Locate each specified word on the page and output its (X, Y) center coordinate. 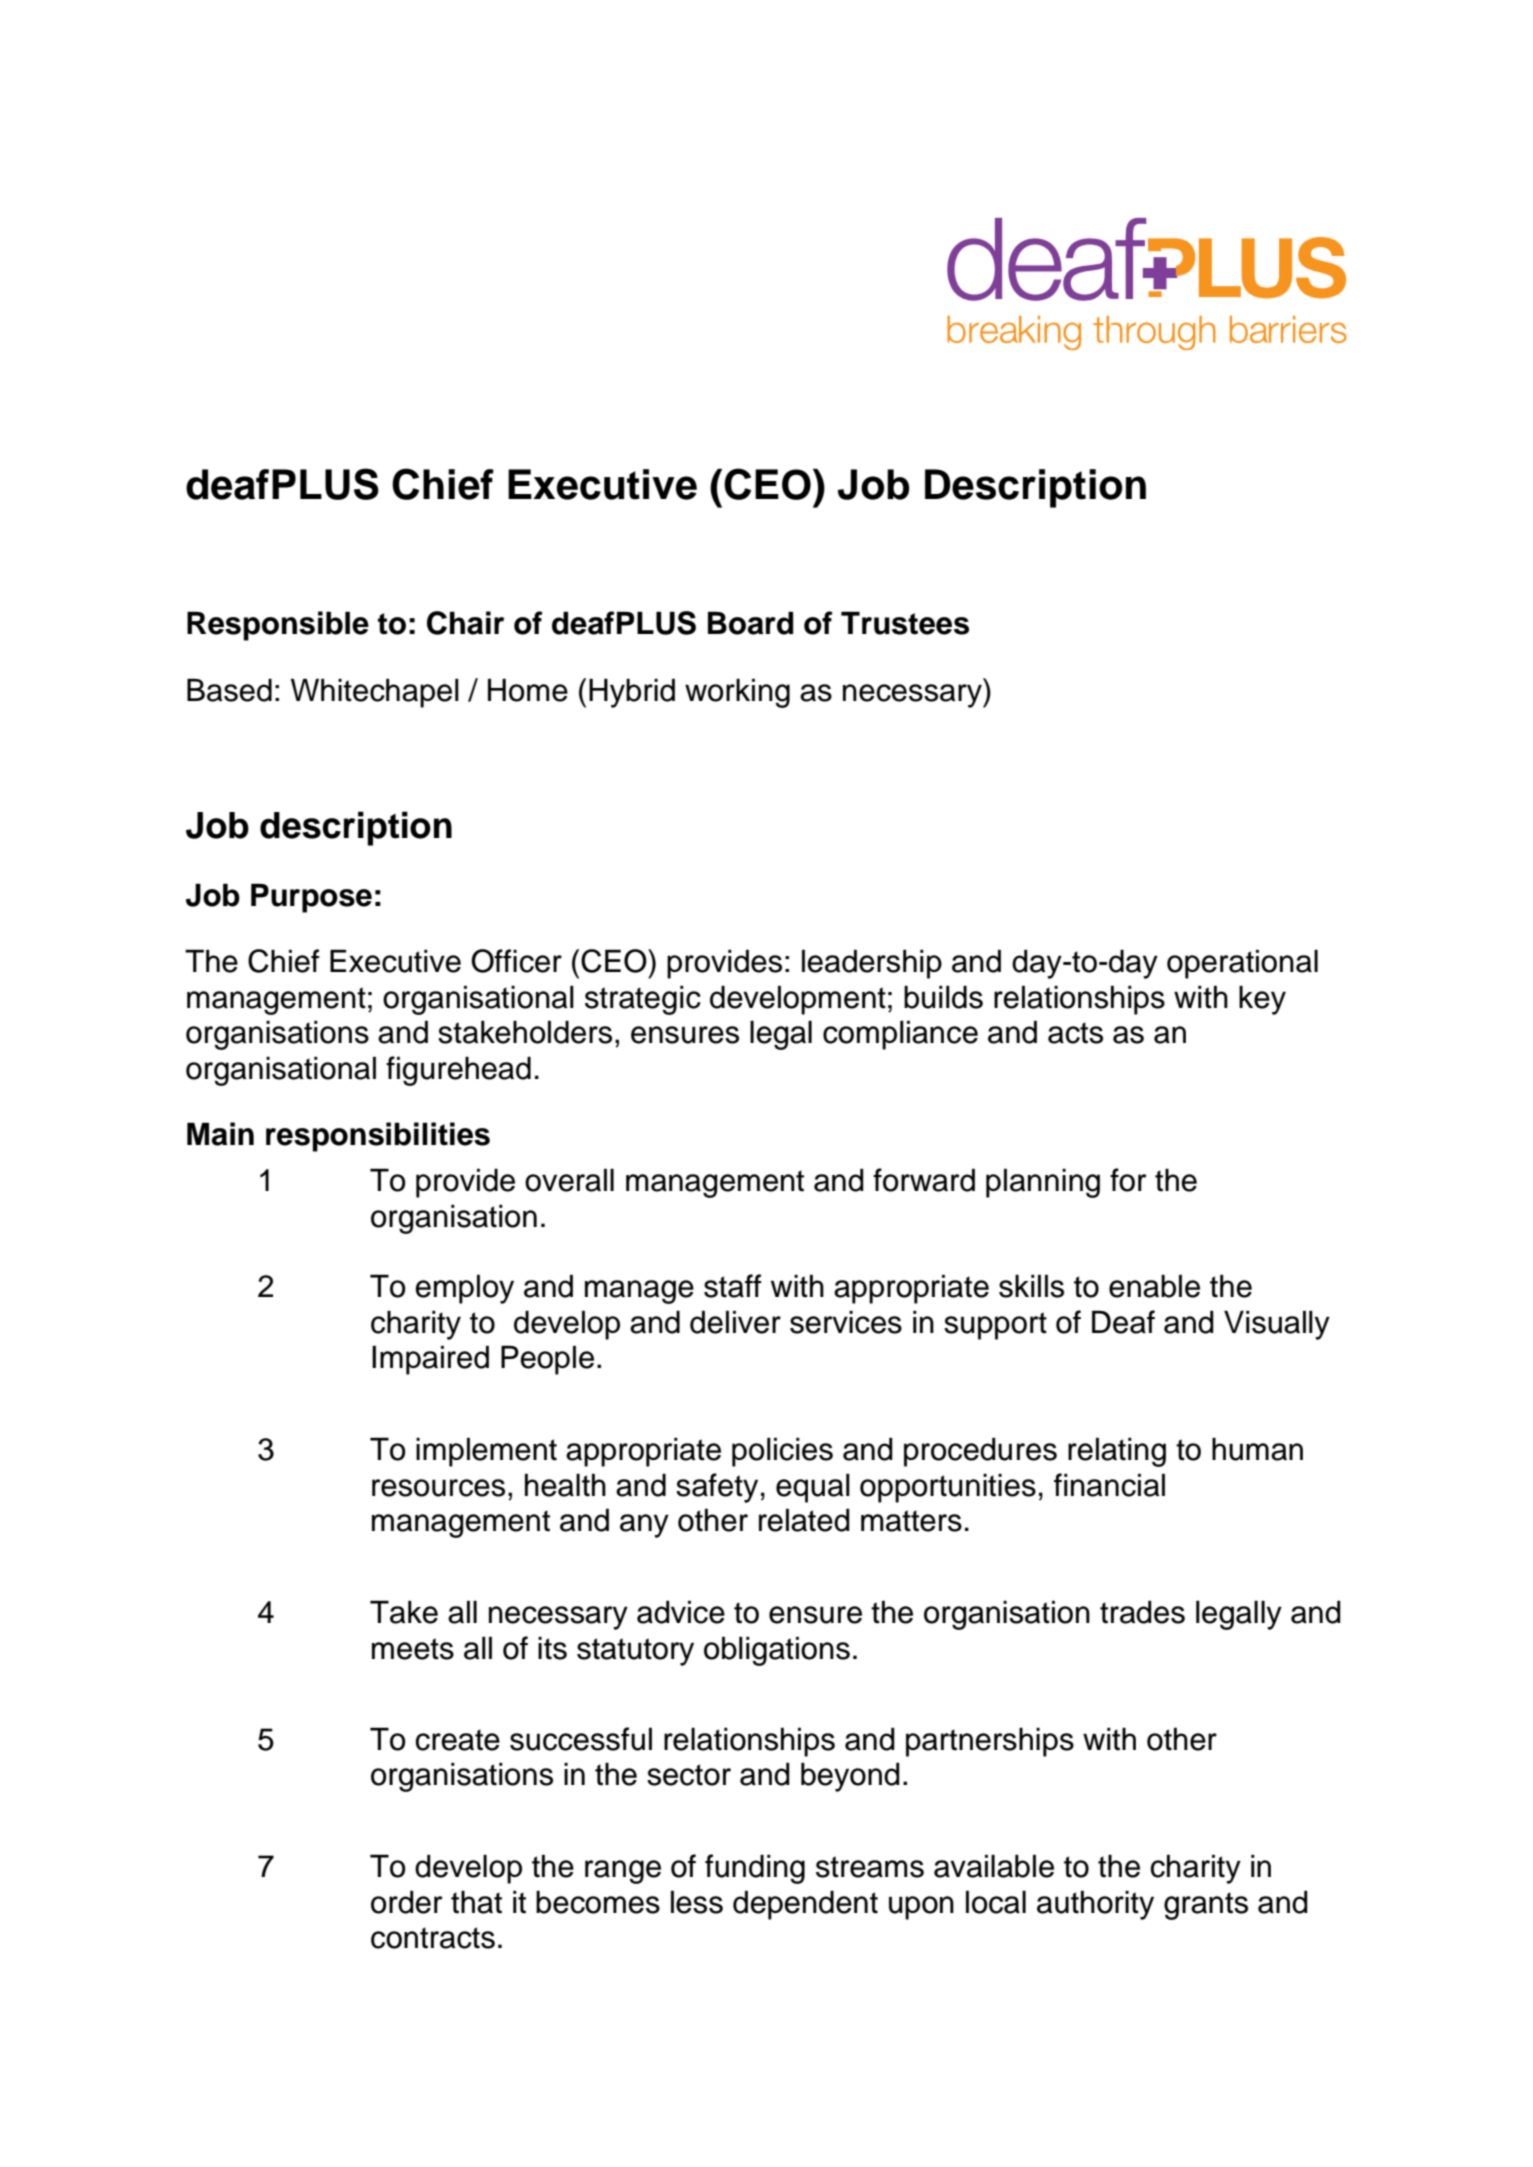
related (804, 1520)
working (737, 693)
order (407, 1902)
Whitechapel (375, 693)
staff (733, 1286)
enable (1154, 1286)
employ (464, 1289)
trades (1142, 1612)
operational (1242, 964)
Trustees (905, 623)
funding (755, 1869)
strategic (643, 1000)
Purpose (311, 898)
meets (413, 1649)
